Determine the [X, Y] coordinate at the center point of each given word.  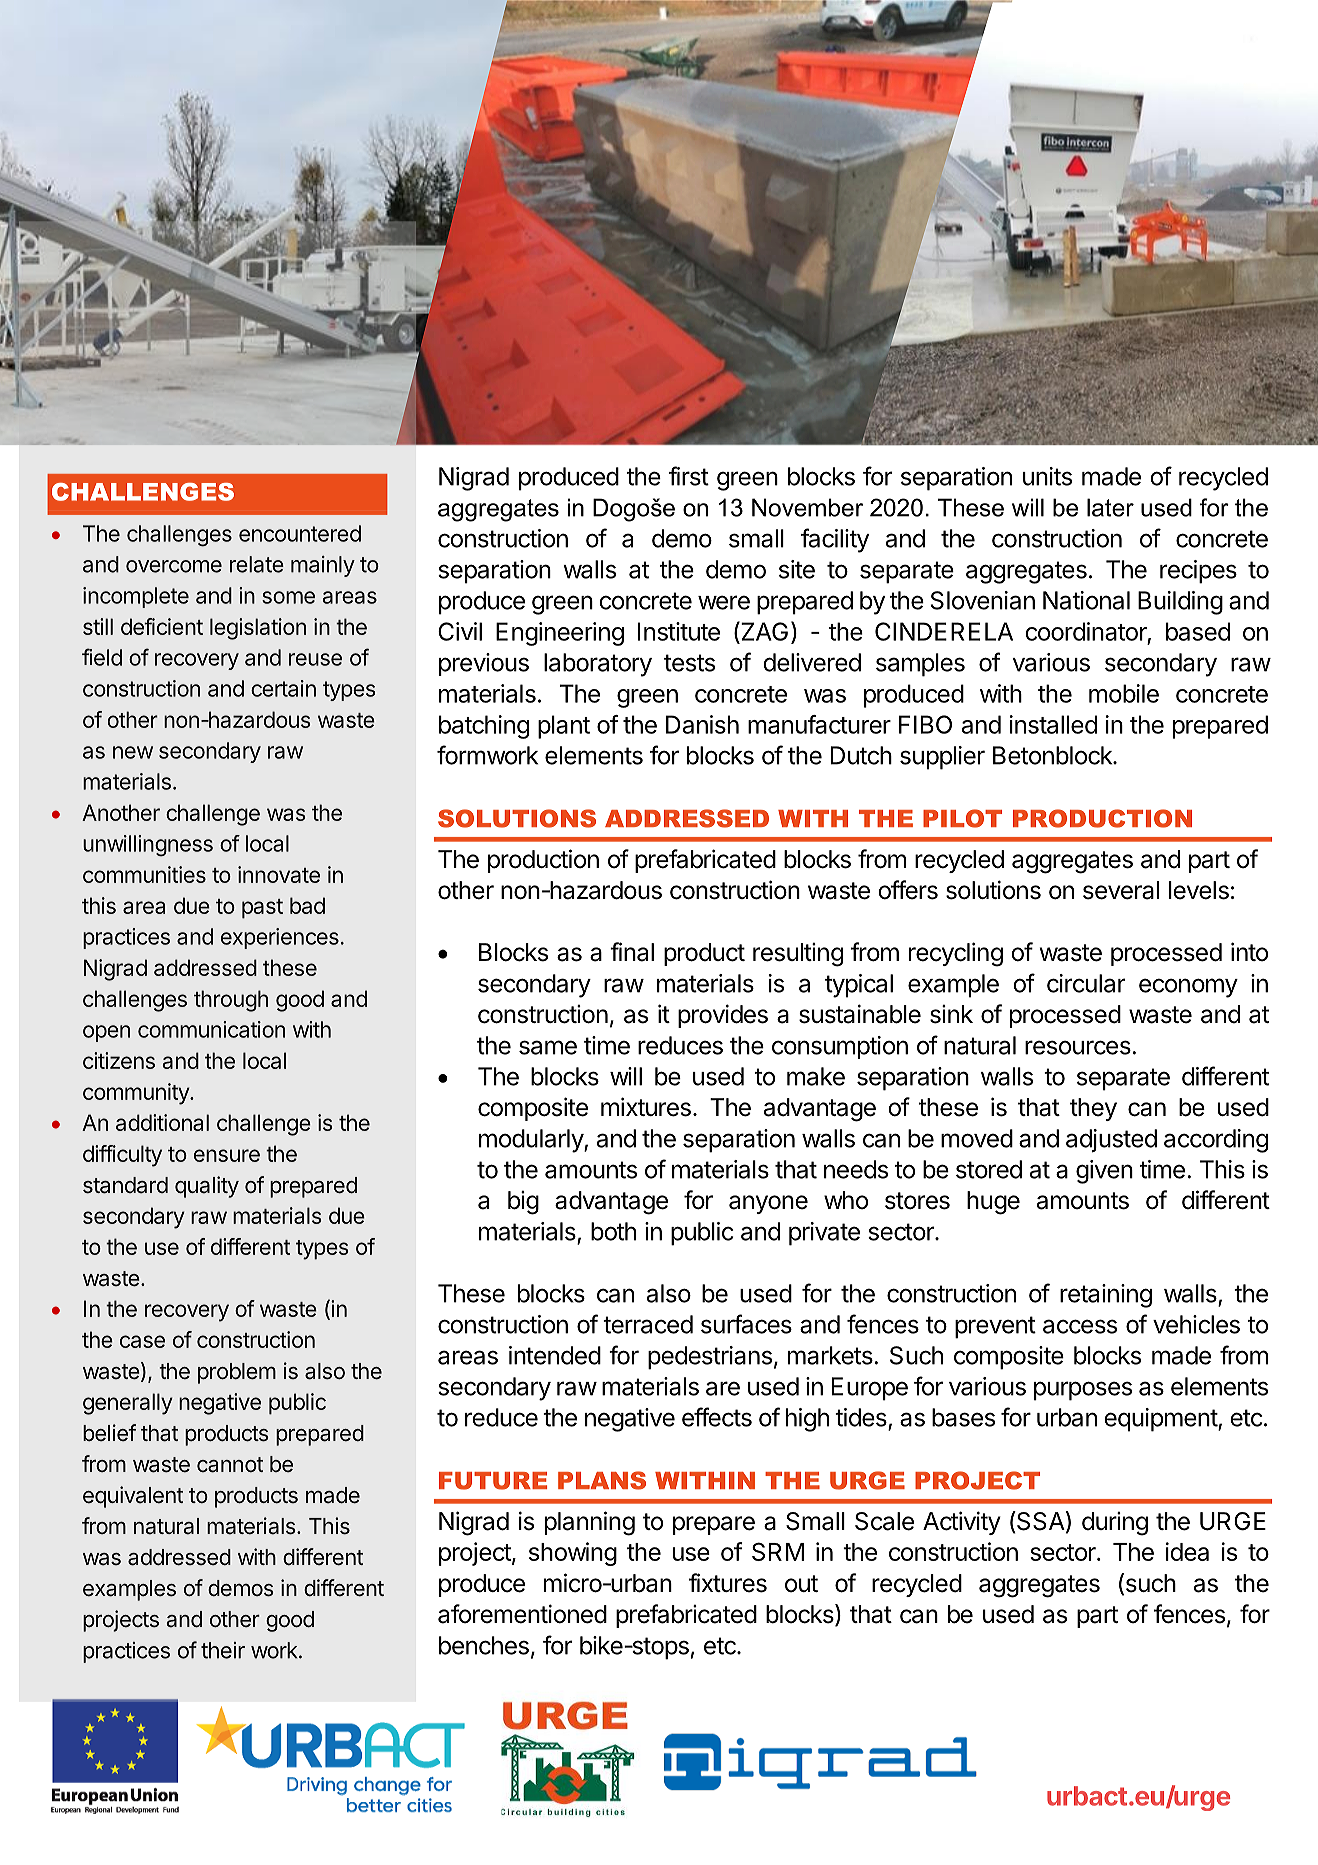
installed [1053, 724]
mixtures [646, 1107]
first [689, 476]
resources [1078, 1047]
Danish [702, 724]
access [1080, 1326]
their [223, 1650]
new [133, 752]
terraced [648, 1324]
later [1110, 507]
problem [237, 1373]
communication [211, 1029]
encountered [300, 533]
